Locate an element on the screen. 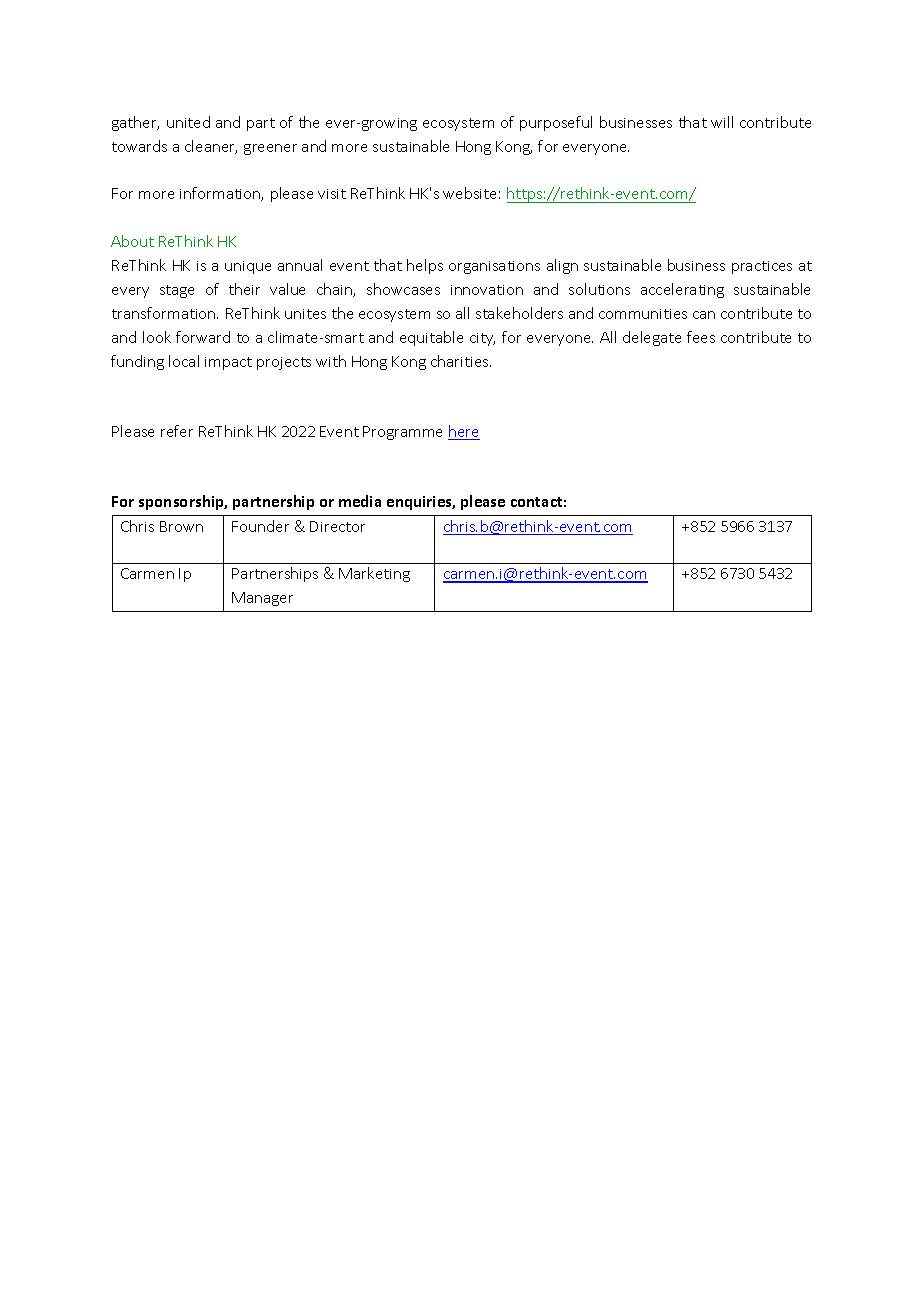  delegate is located at coordinates (652, 338).
